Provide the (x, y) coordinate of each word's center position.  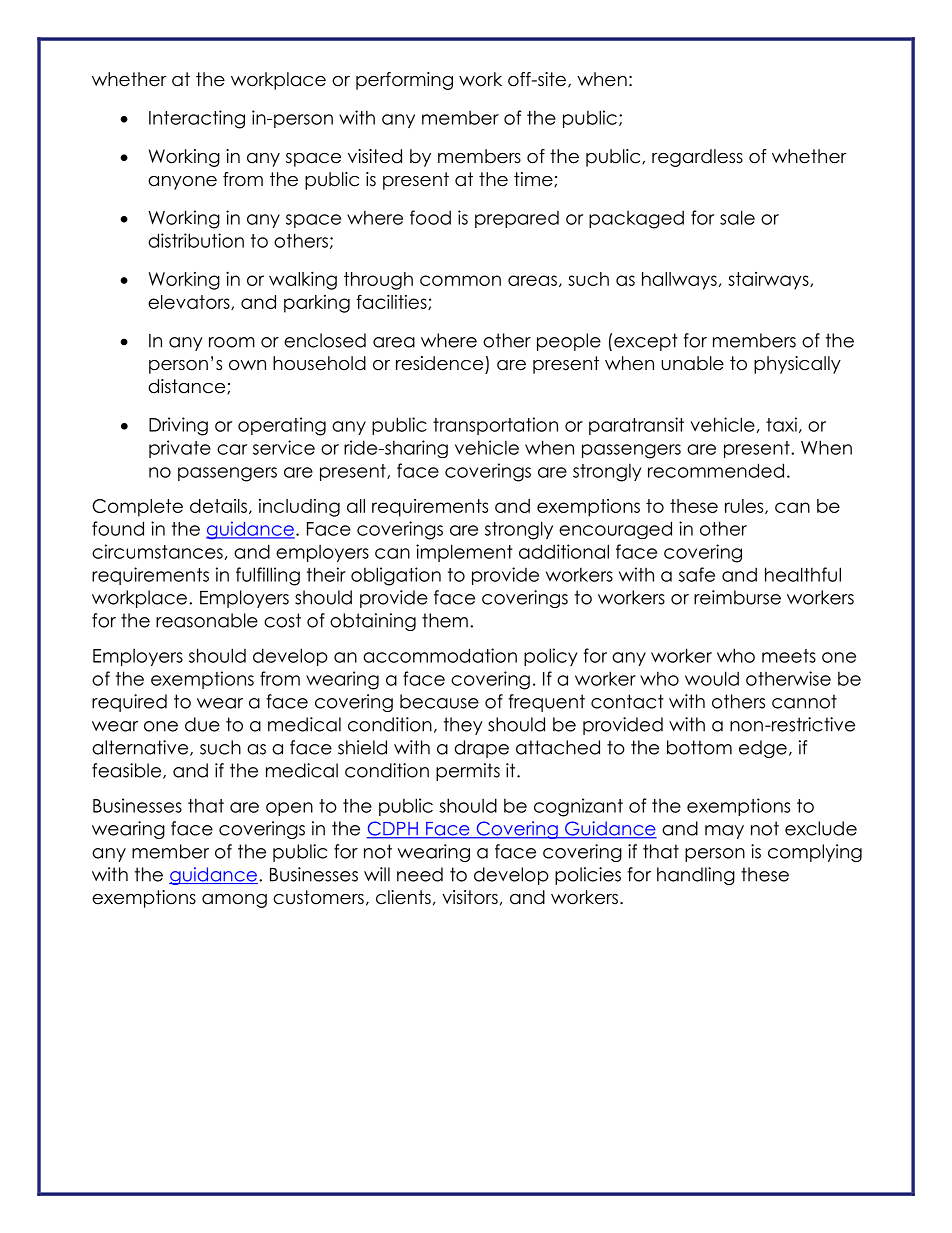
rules (745, 506)
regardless (697, 158)
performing (404, 81)
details (218, 506)
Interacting (197, 119)
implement (464, 553)
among (234, 901)
